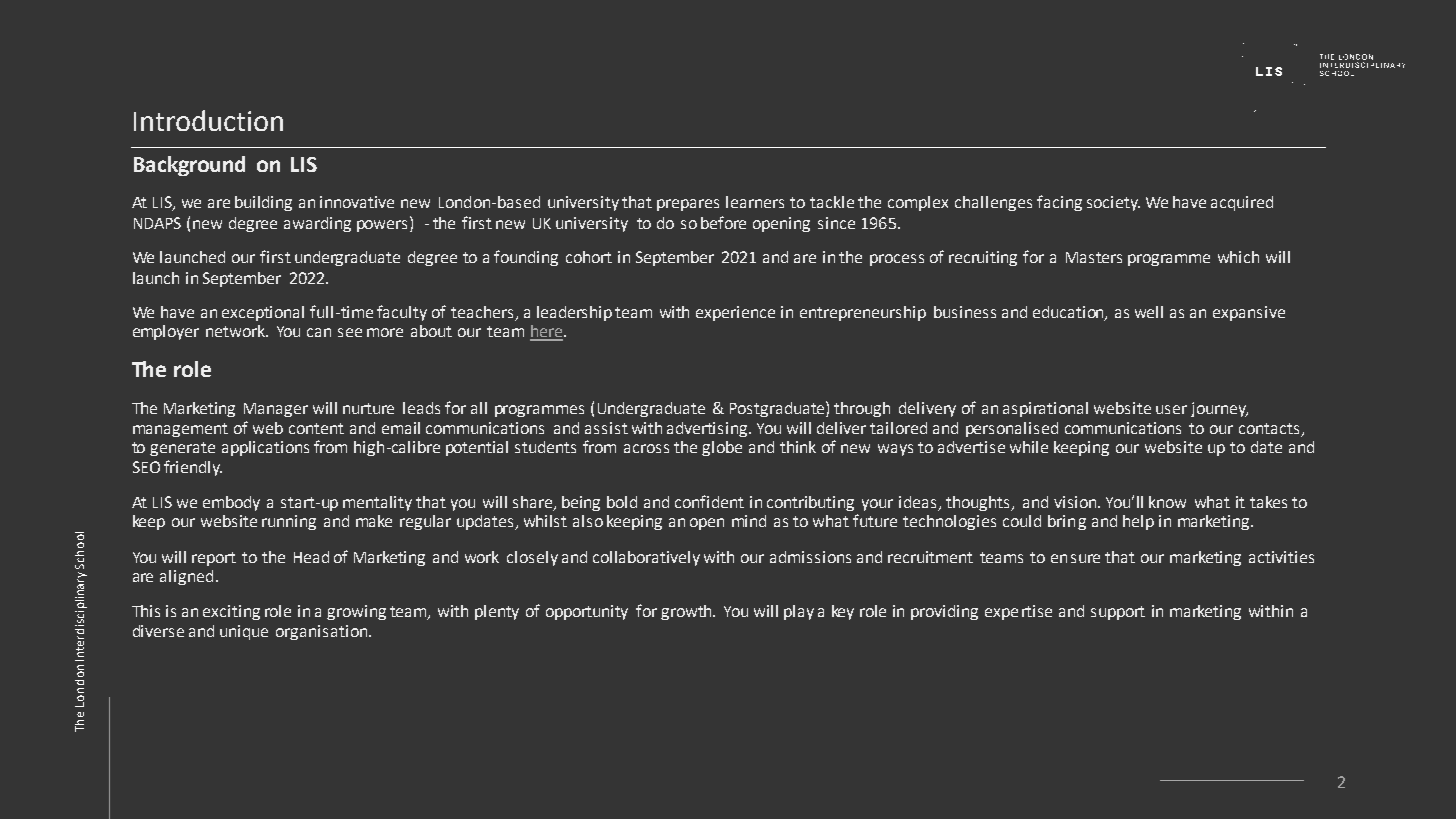 This image has width=1456, height=819. What do you see at coordinates (735, 313) in the image?
I see `experience` at bounding box center [735, 313].
